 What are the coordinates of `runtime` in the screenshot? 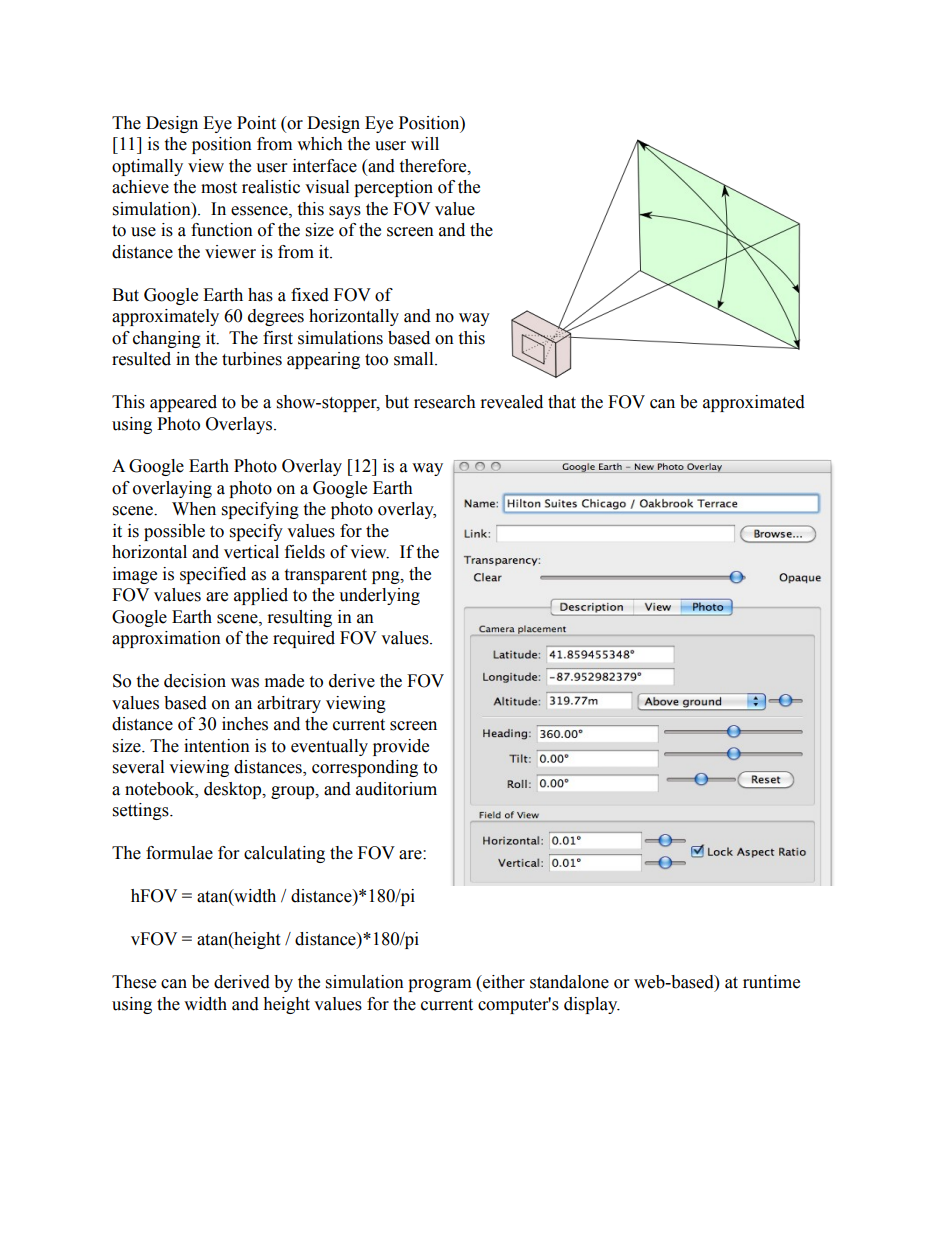 It's located at (771, 982).
